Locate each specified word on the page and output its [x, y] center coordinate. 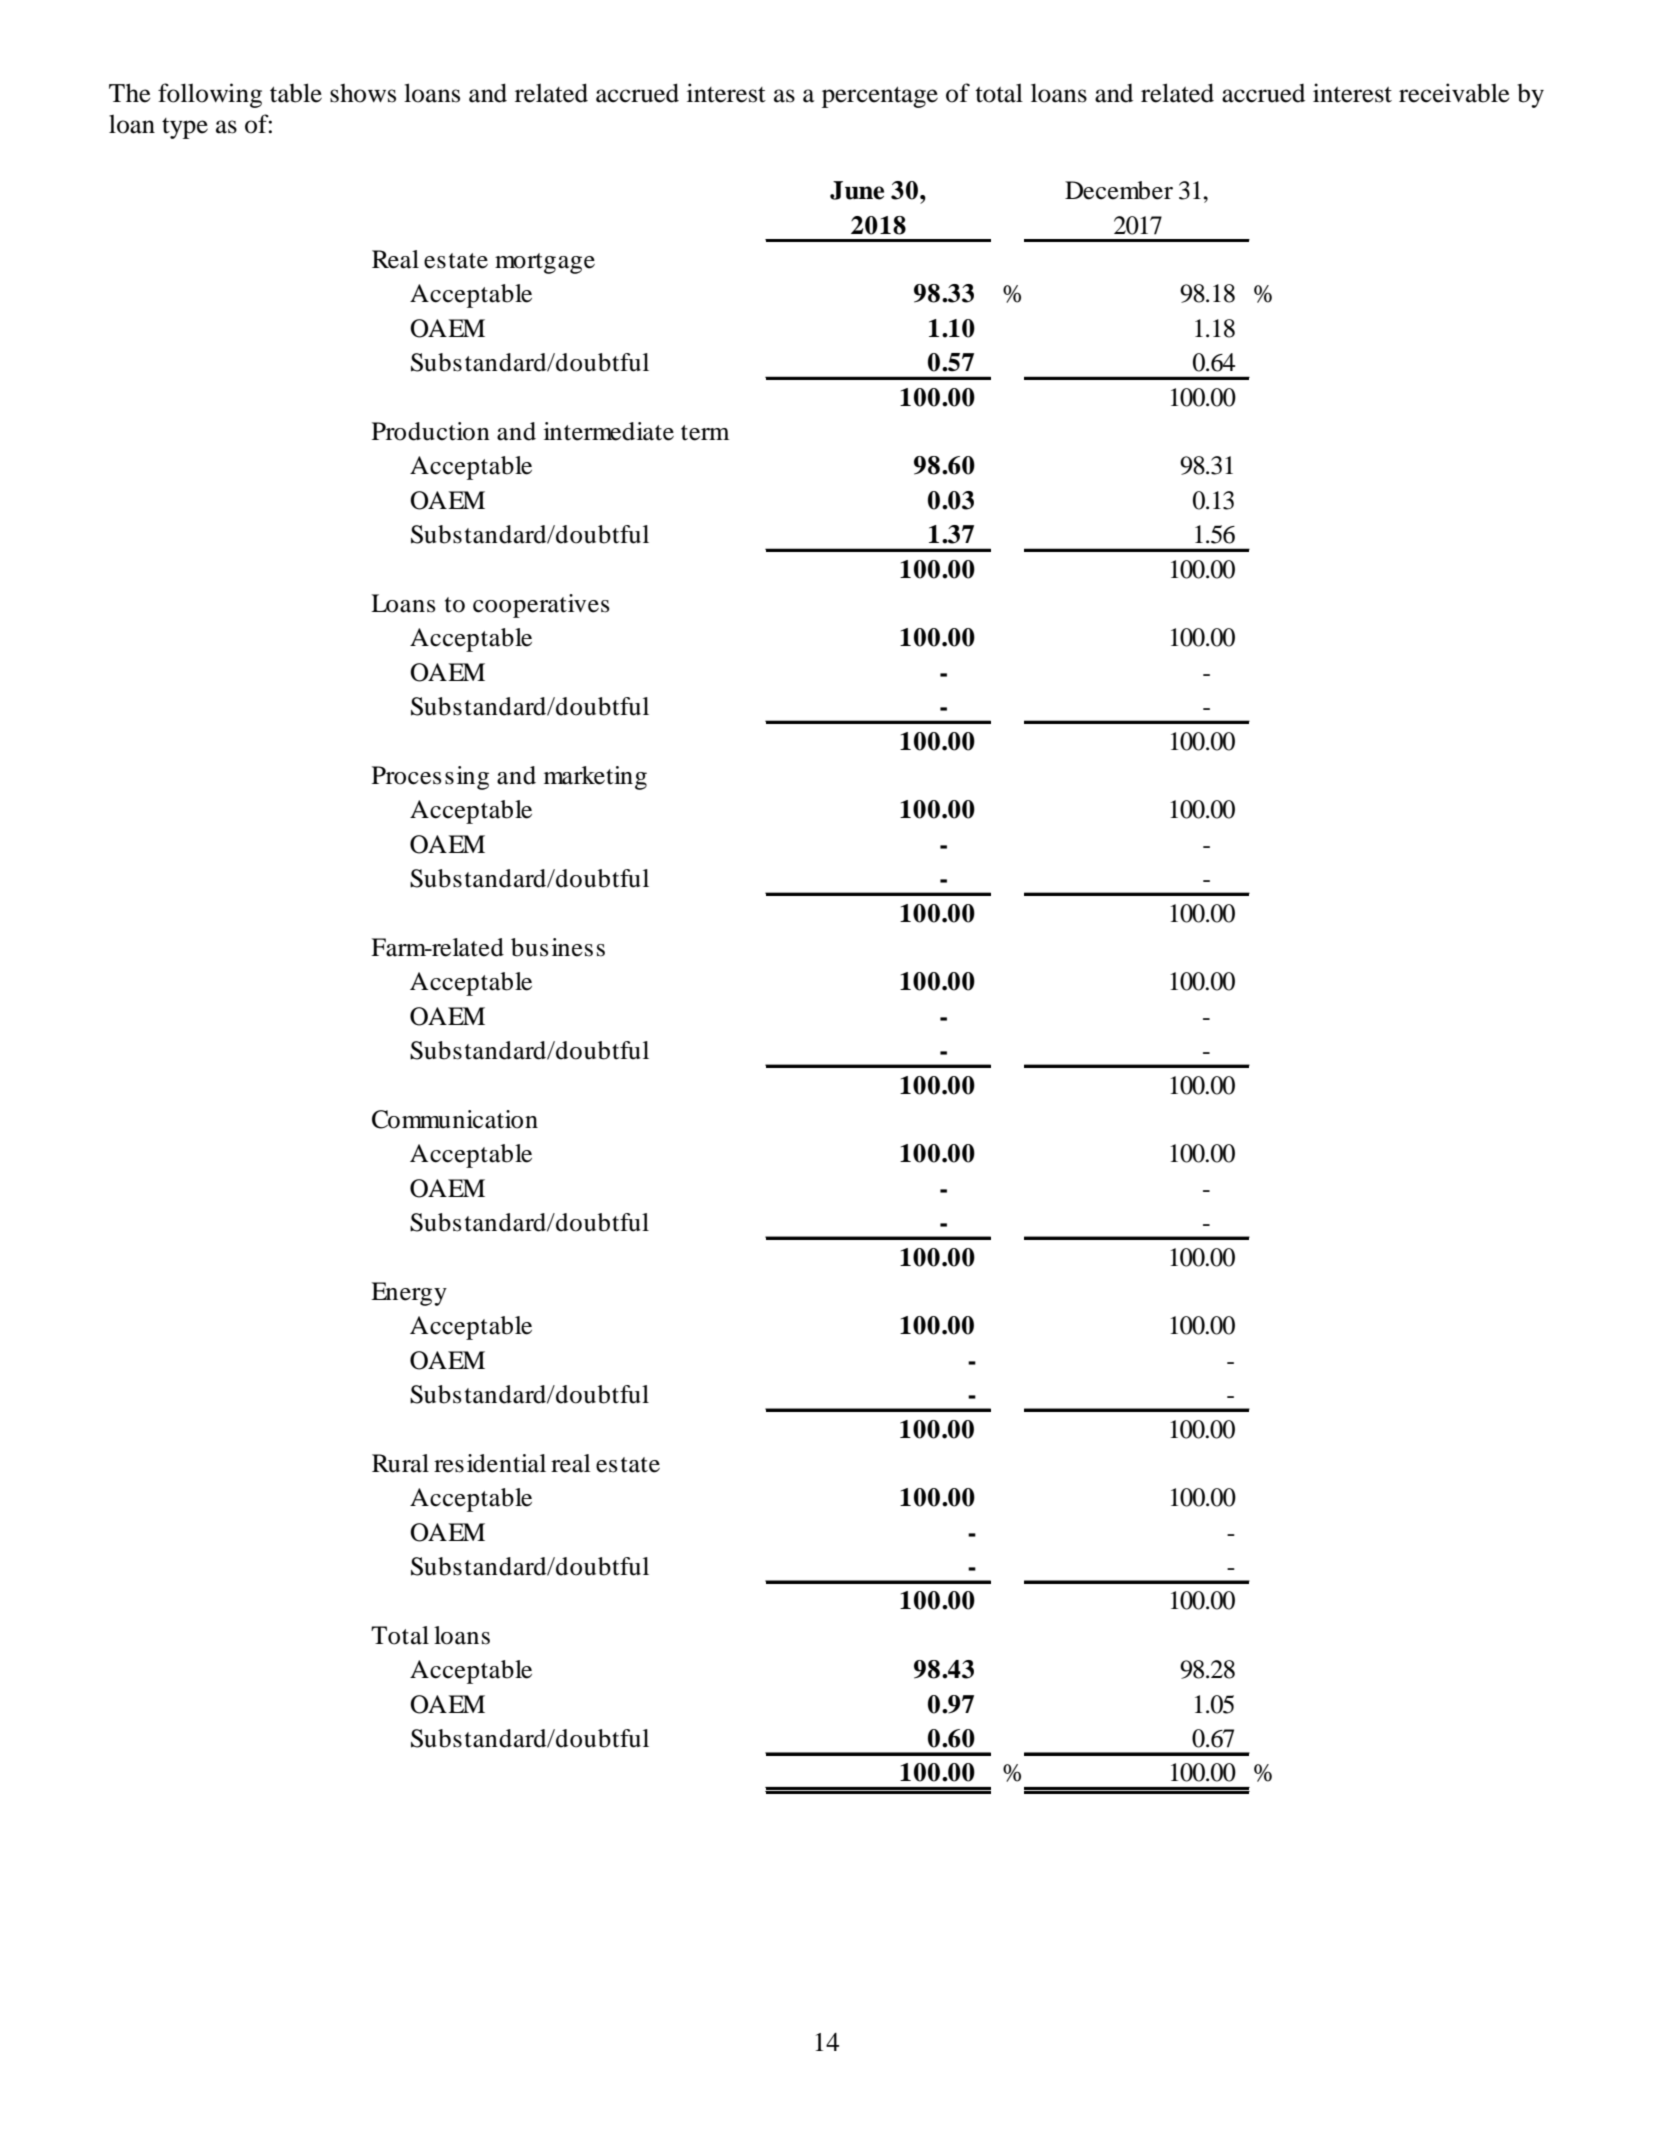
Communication [455, 1119]
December [1119, 190]
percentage [880, 97]
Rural [400, 1463]
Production [431, 431]
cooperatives [541, 606]
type [185, 128]
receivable [1454, 93]
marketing [595, 778]
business [558, 947]
